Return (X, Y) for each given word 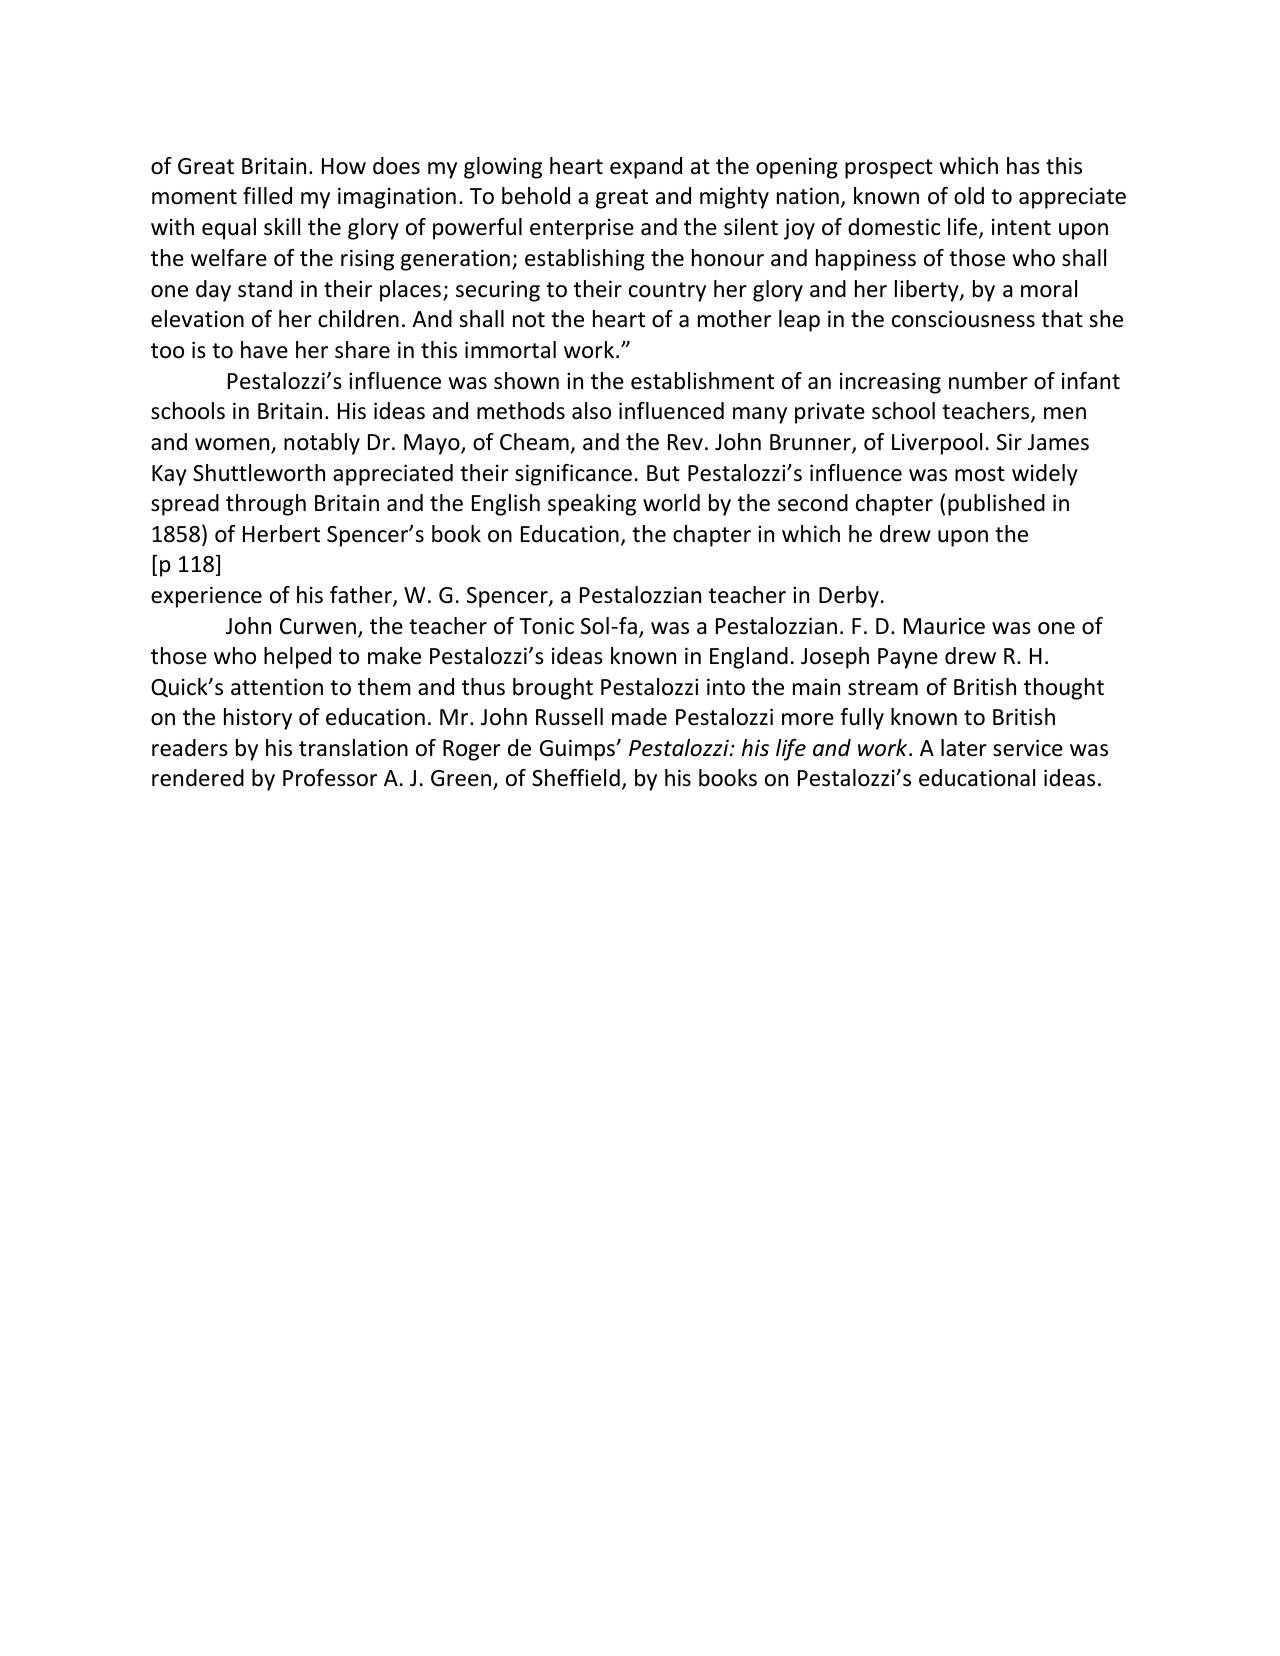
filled (267, 196)
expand (646, 168)
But (663, 473)
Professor (330, 778)
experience (206, 597)
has (1023, 166)
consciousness (963, 319)
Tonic (546, 626)
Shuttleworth (259, 473)
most (980, 474)
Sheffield (576, 778)
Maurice (944, 626)
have (264, 350)
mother (734, 319)
